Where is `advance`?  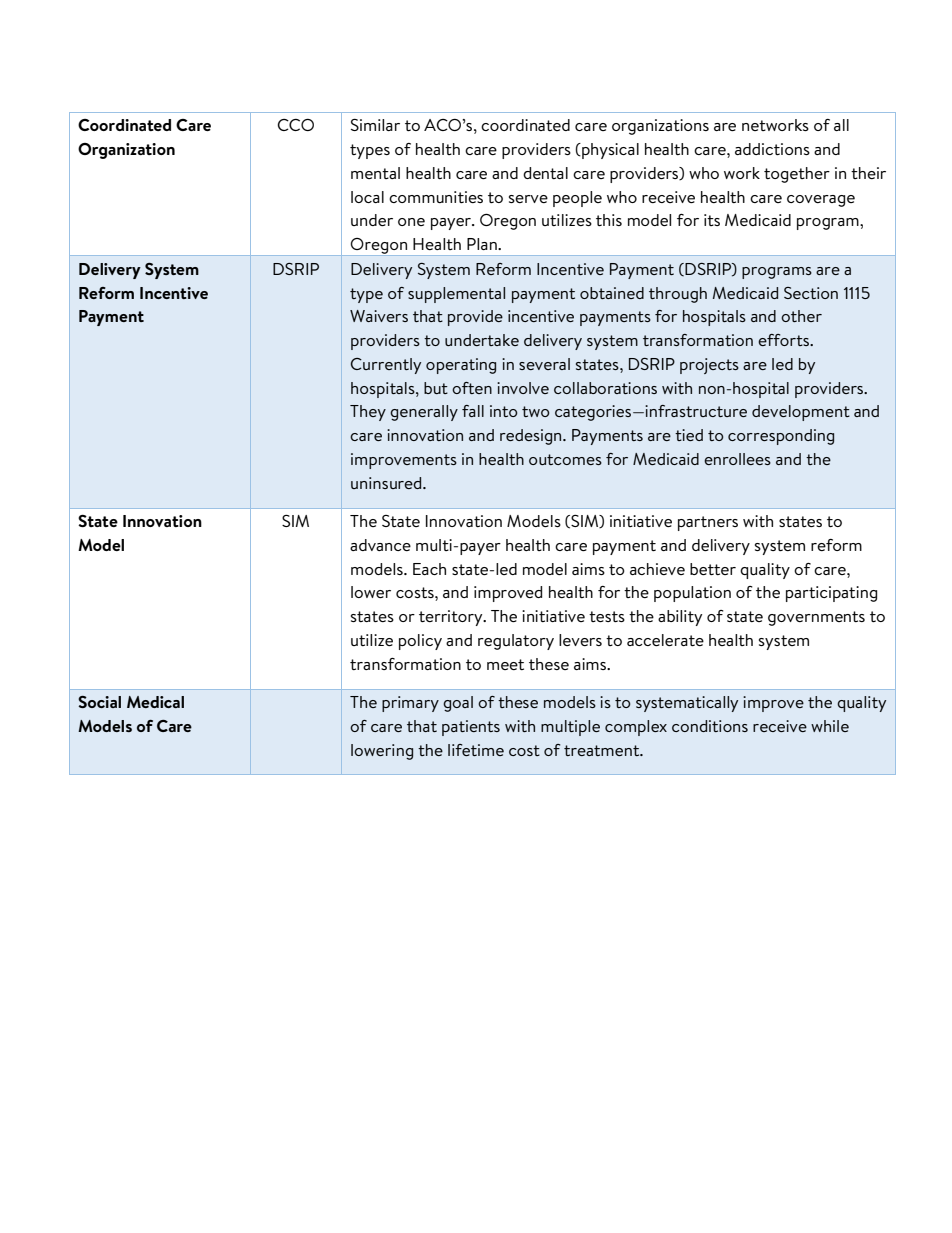
advance is located at coordinates (380, 545).
